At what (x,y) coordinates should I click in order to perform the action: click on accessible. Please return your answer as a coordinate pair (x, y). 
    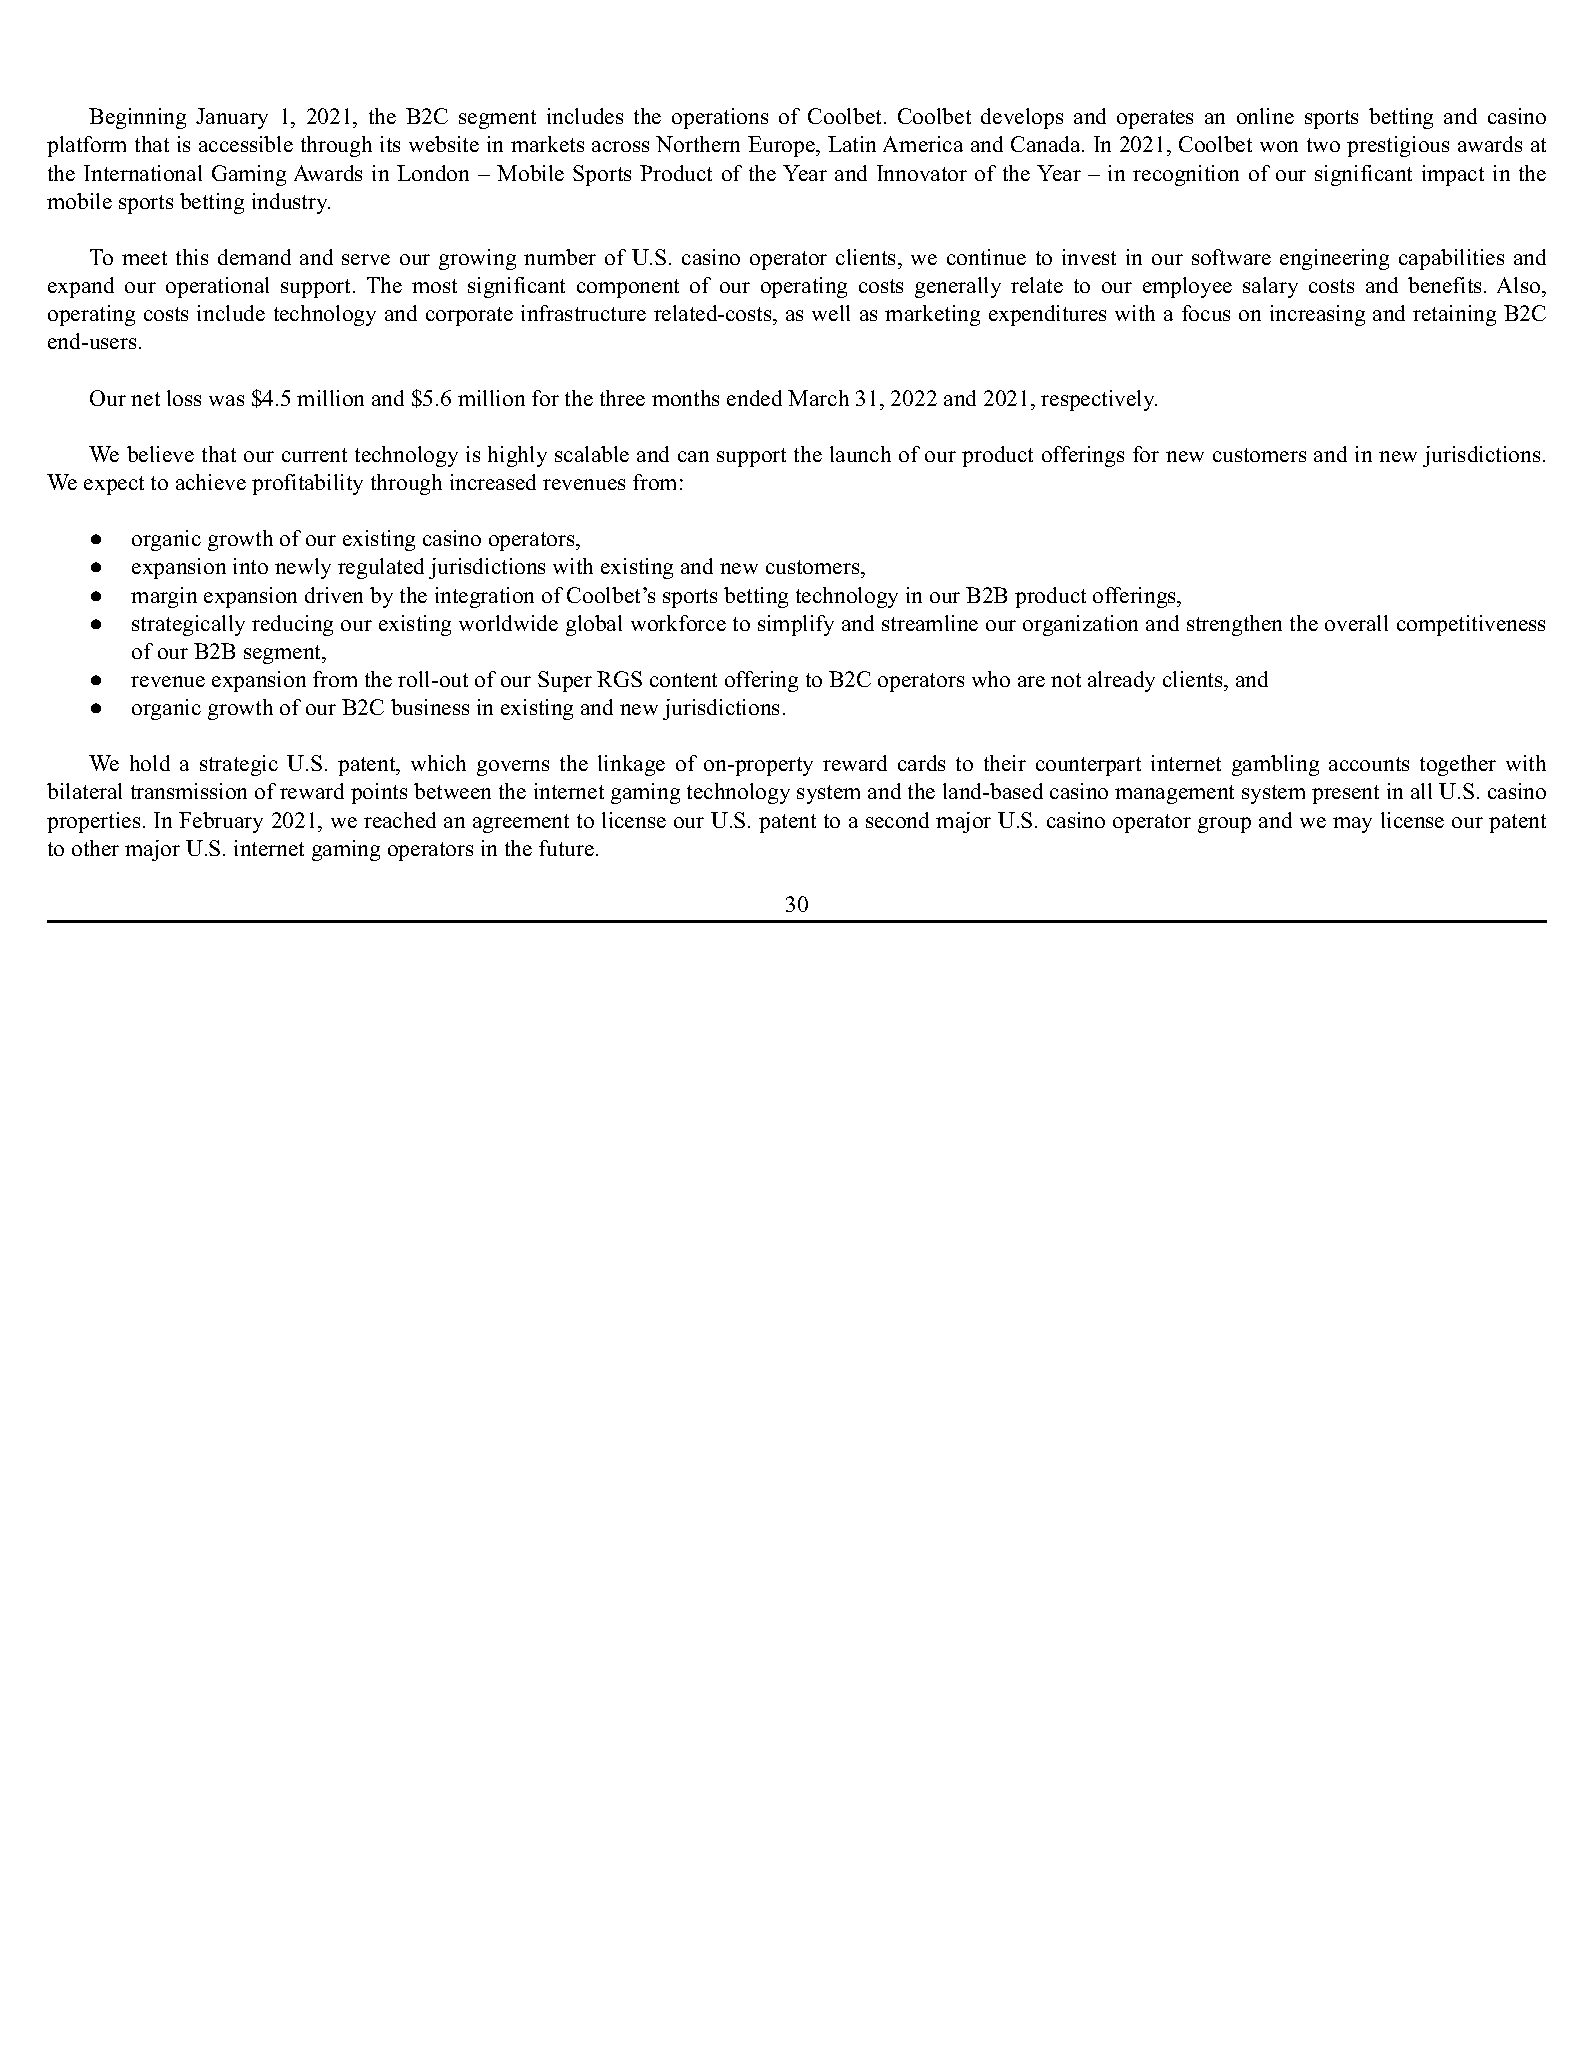
    Looking at the image, I should click on (246, 144).
